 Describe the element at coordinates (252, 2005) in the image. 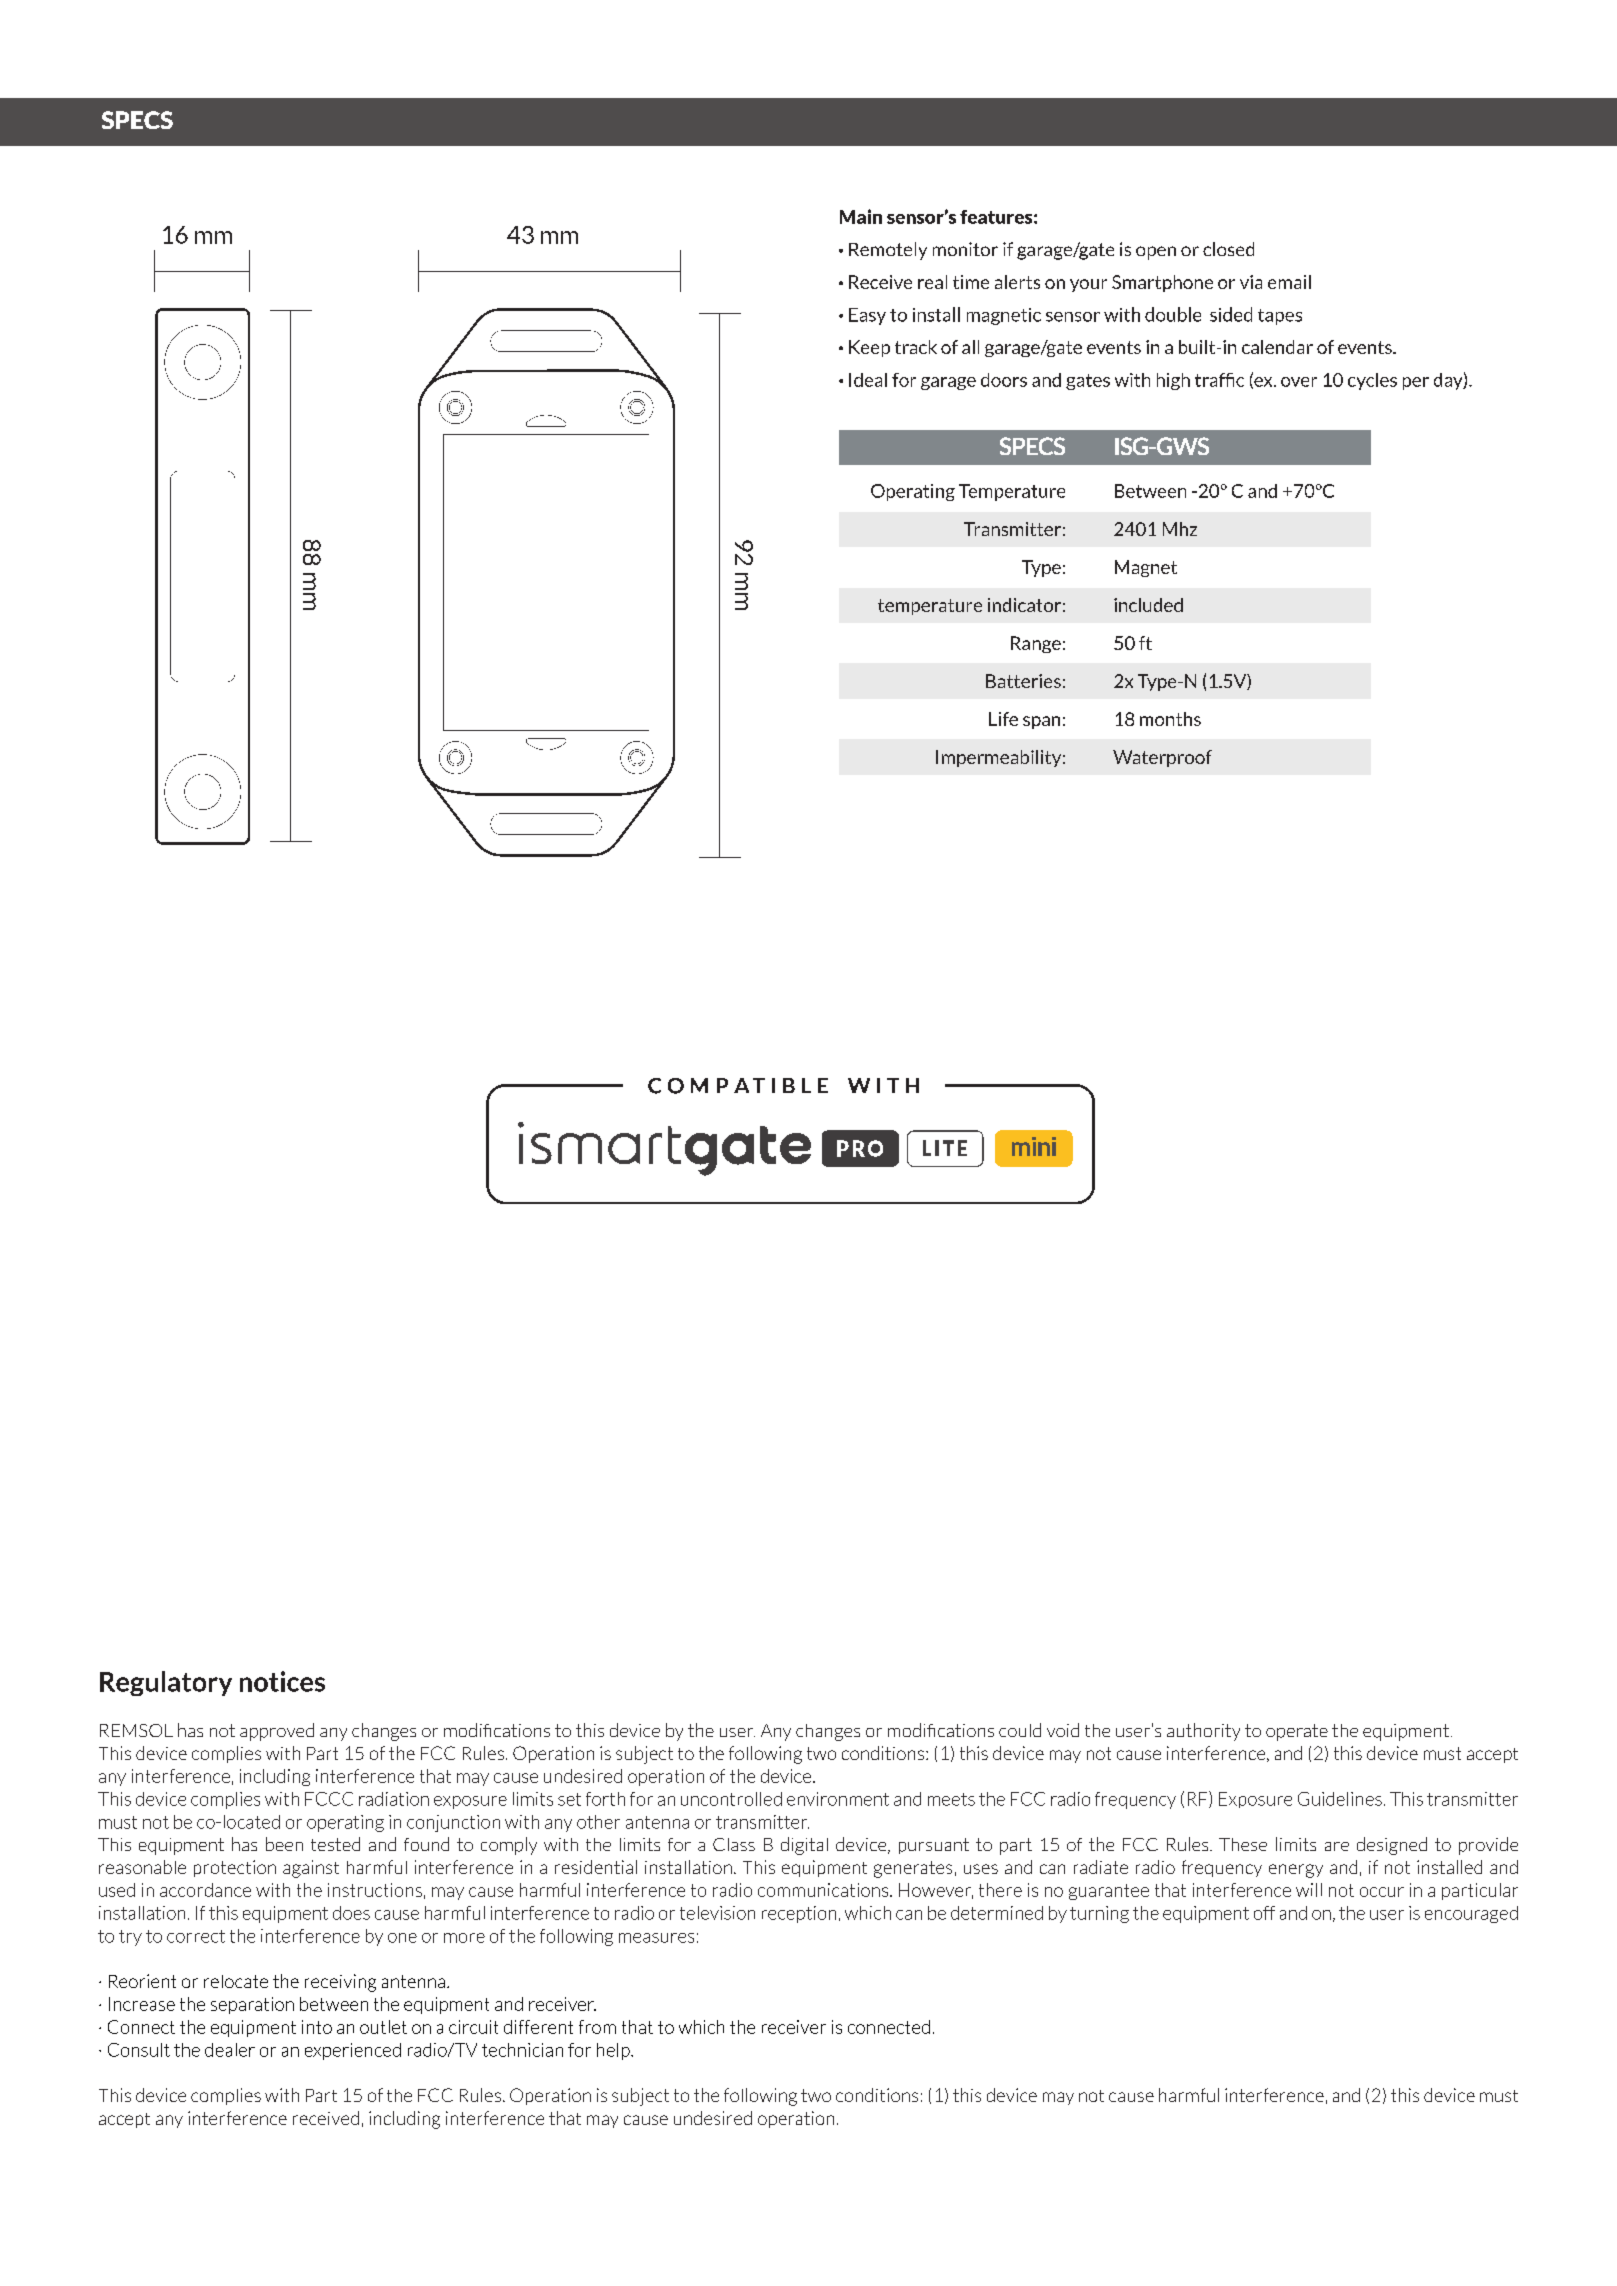

I see `separation` at that location.
